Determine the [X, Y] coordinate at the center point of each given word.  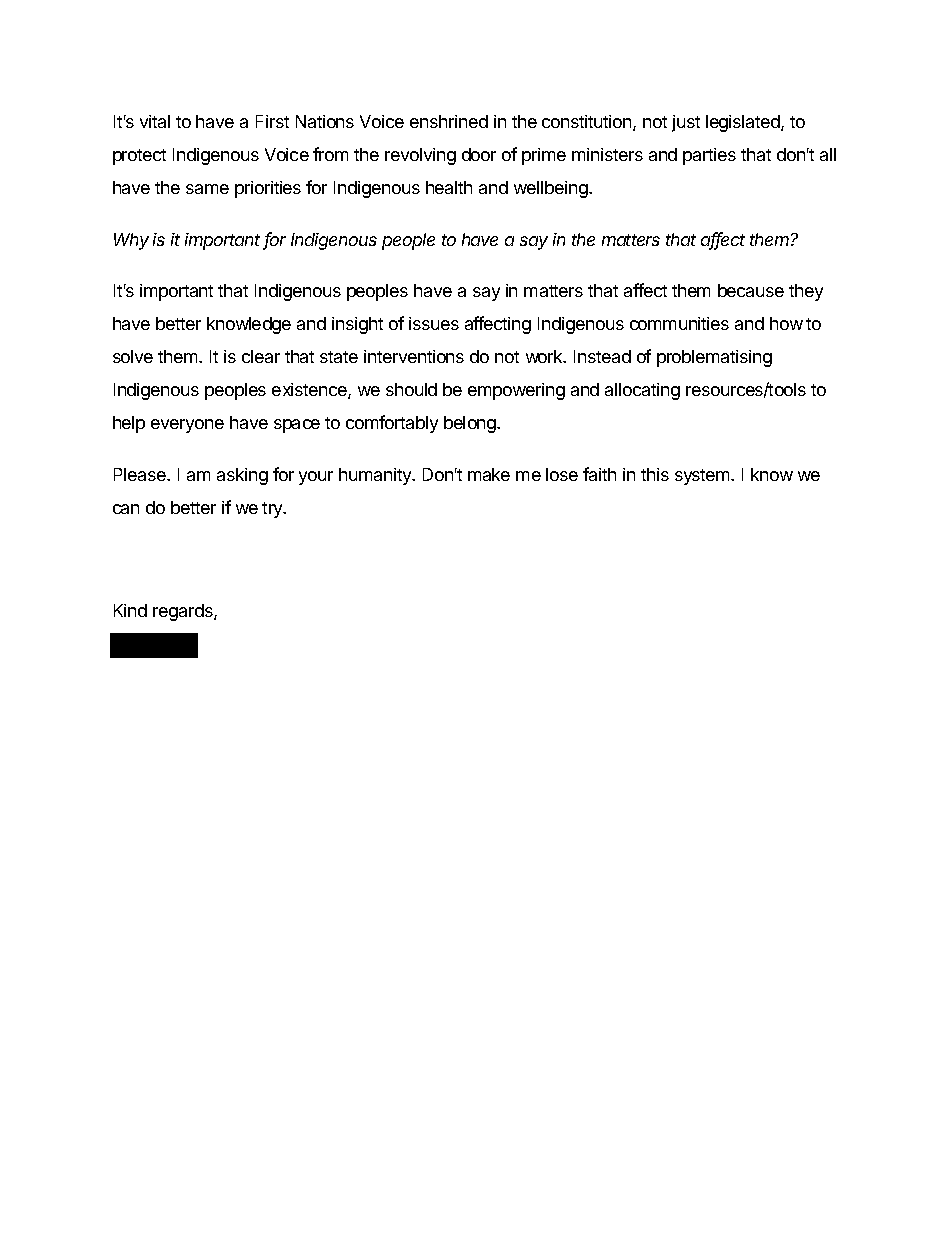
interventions [414, 356]
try [273, 510]
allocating [642, 391]
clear [261, 356]
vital [155, 121]
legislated [744, 123]
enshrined [449, 121]
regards [184, 612]
